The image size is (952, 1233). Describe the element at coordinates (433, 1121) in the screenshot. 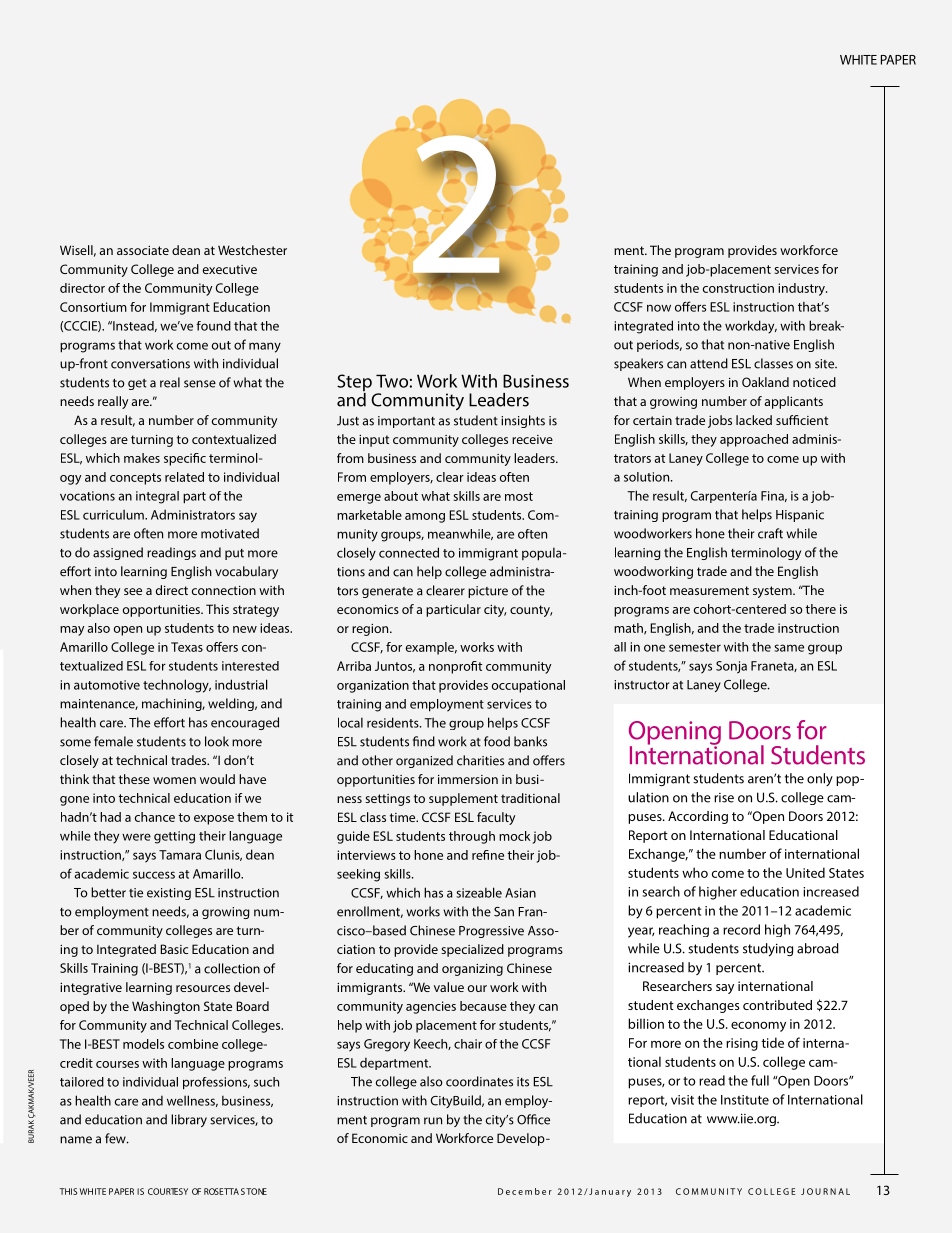

I see `run` at that location.
